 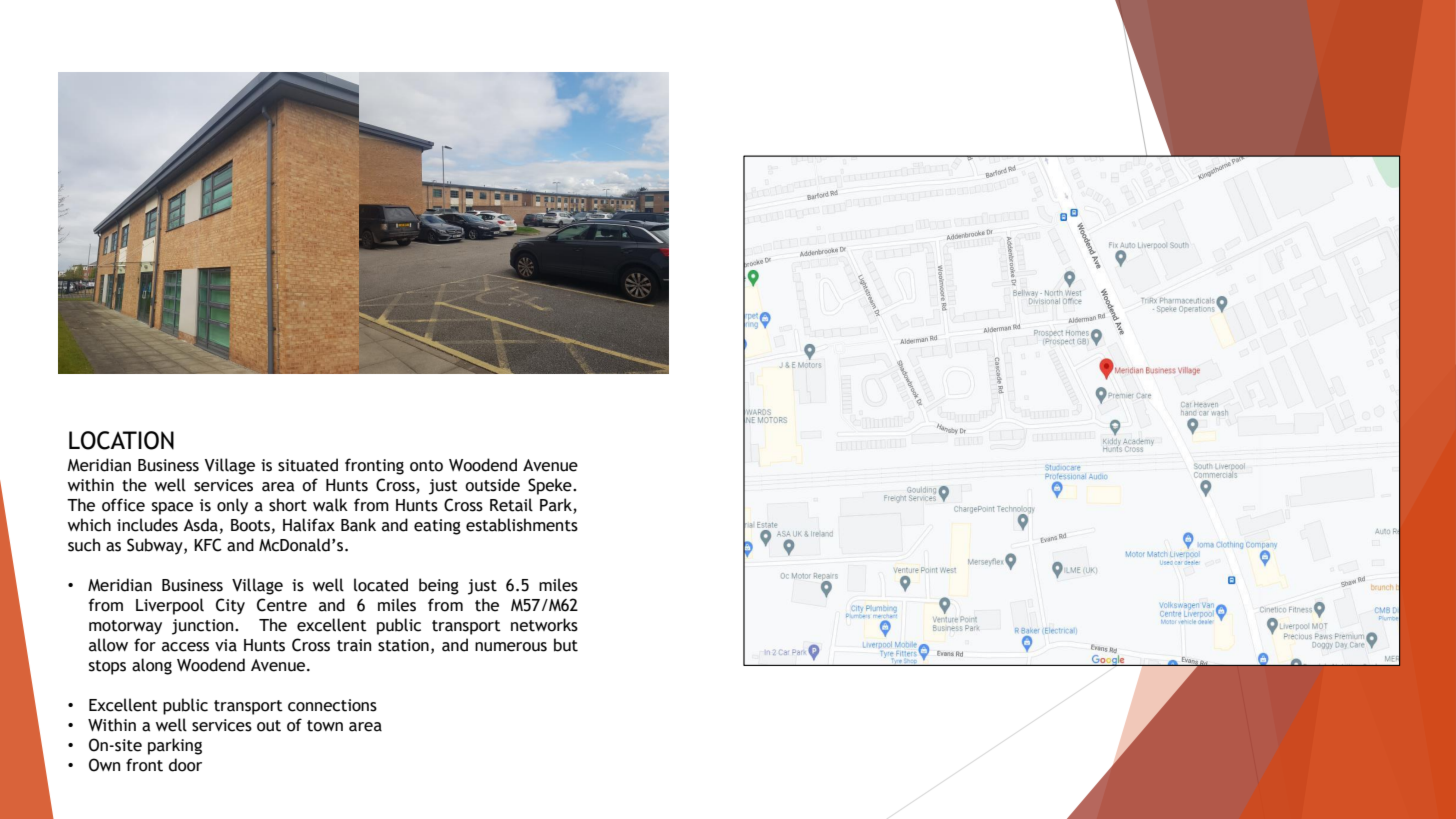 I want to click on Liverpool, so click(x=170, y=606).
